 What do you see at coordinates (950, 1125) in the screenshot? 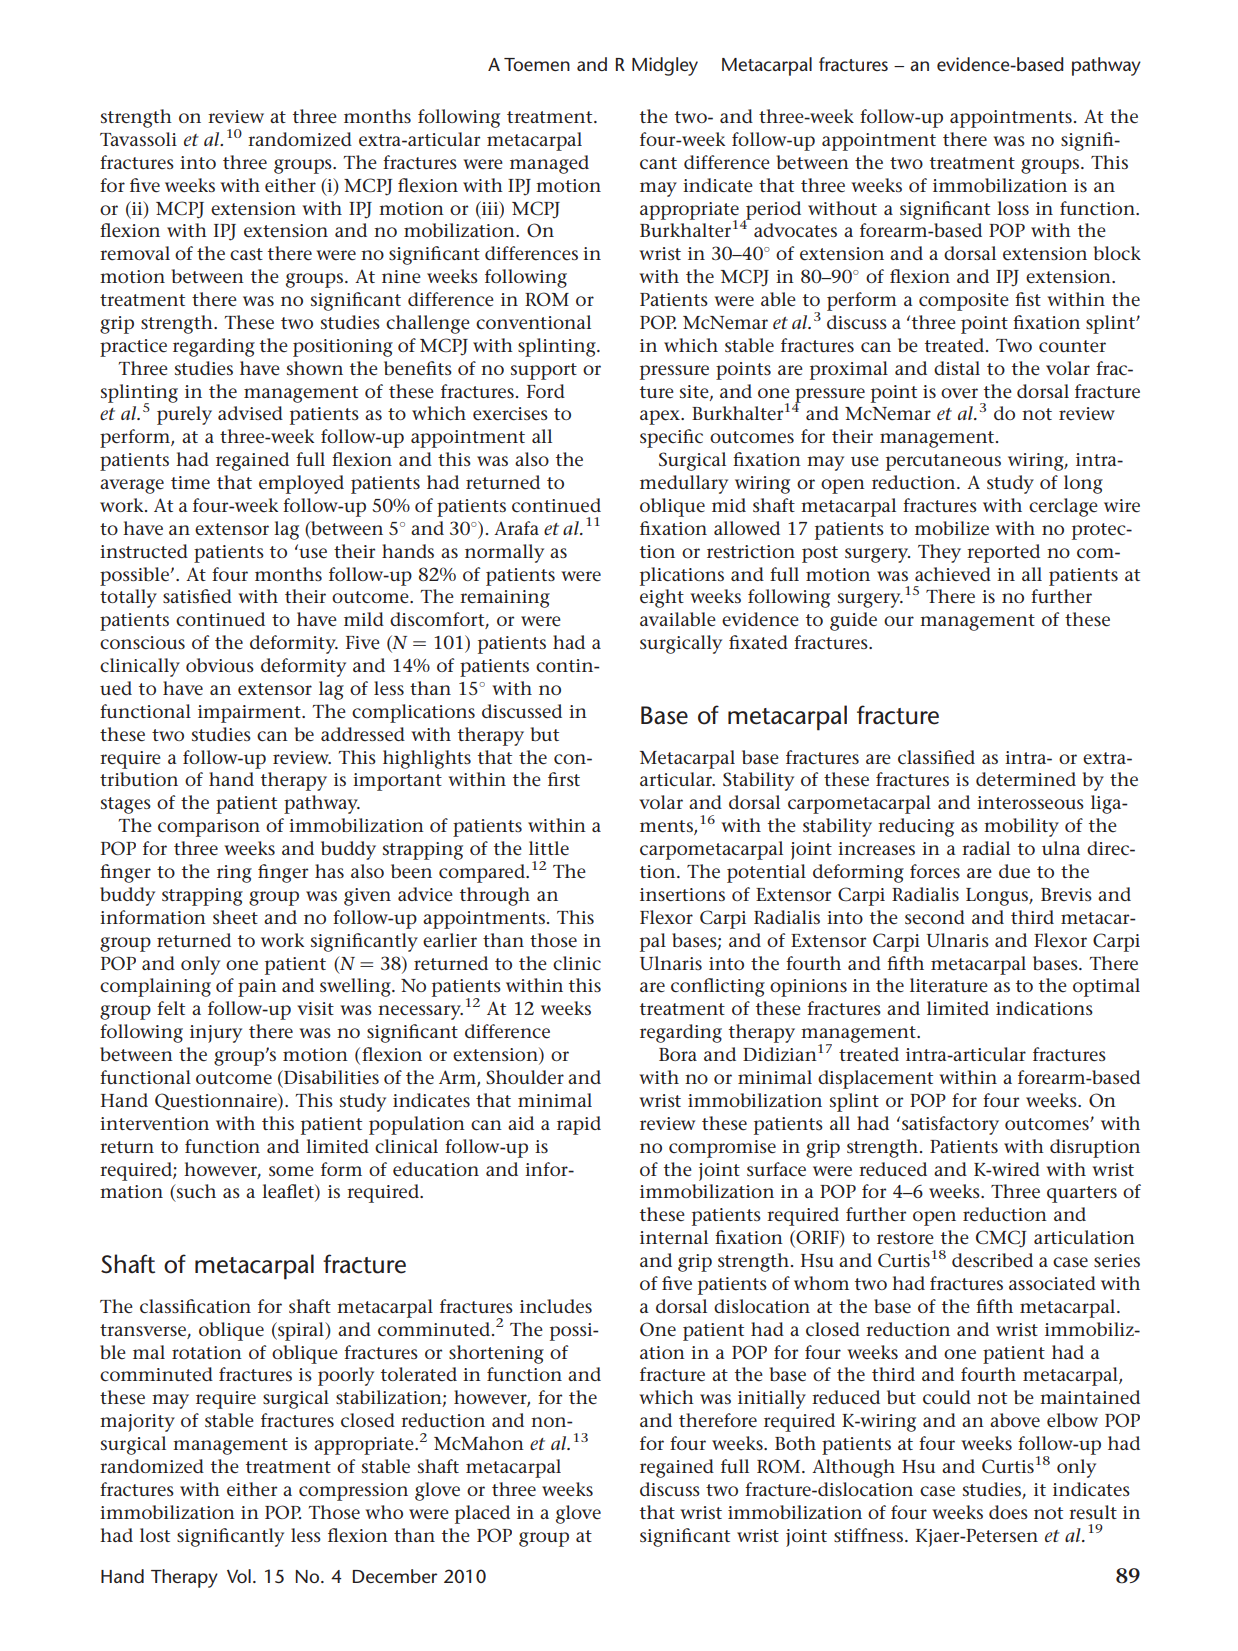
I see `satisfactory` at bounding box center [950, 1125].
